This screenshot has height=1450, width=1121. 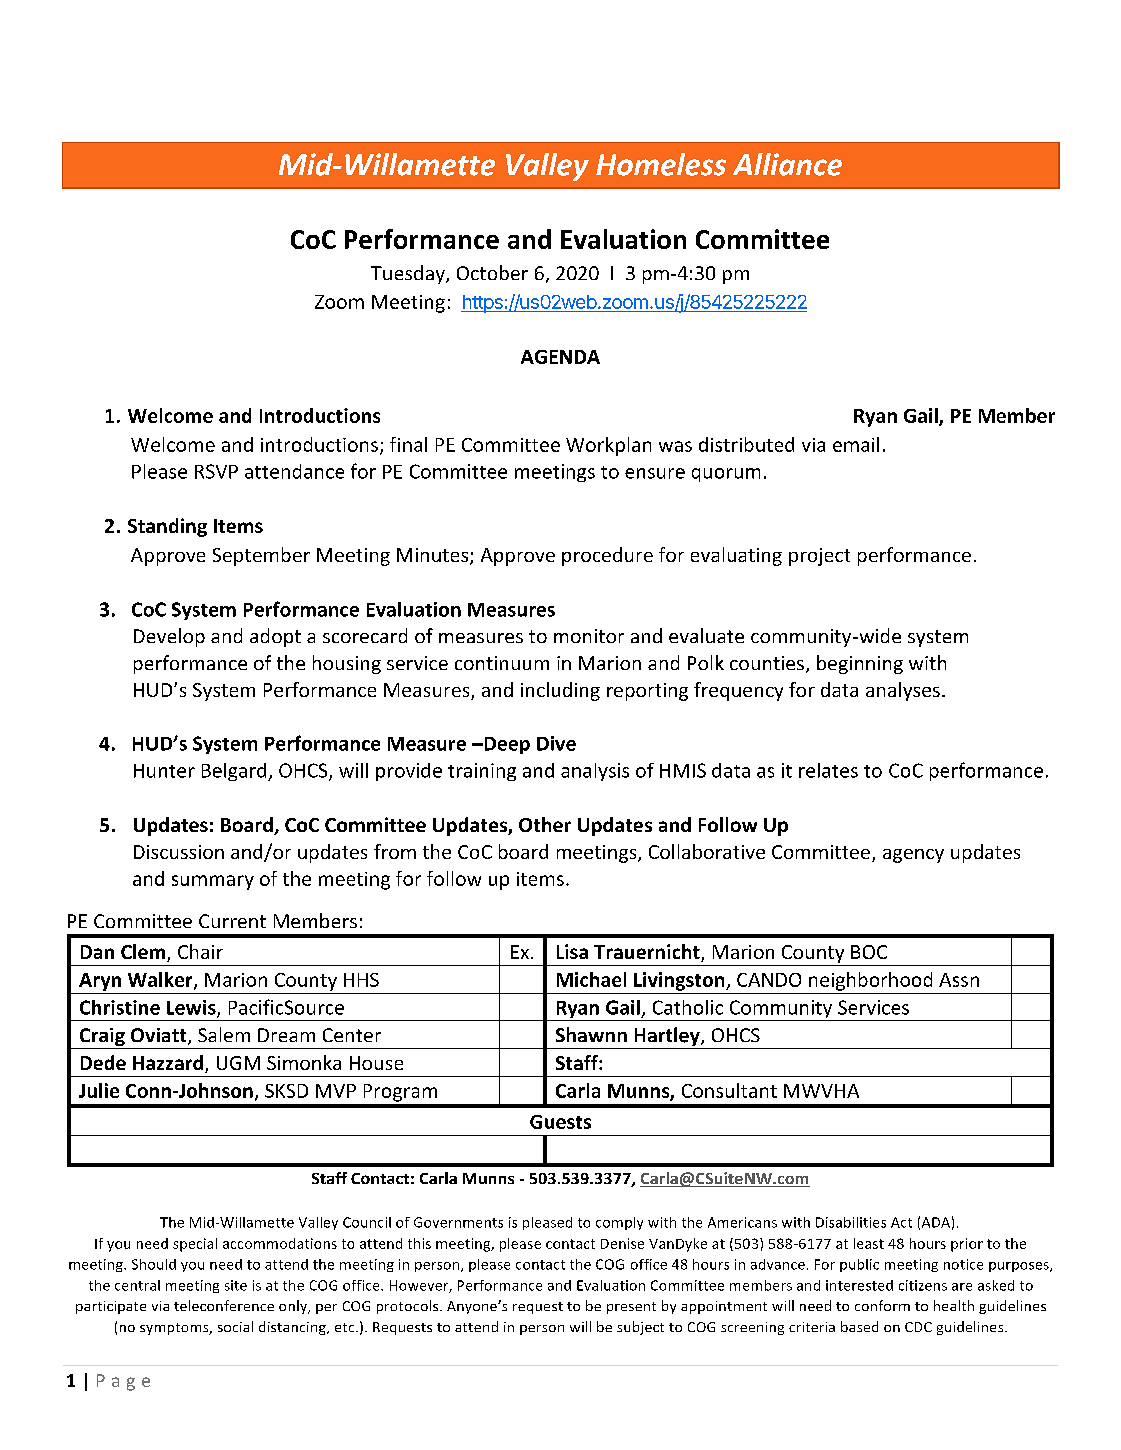 I want to click on Dive, so click(x=556, y=743).
